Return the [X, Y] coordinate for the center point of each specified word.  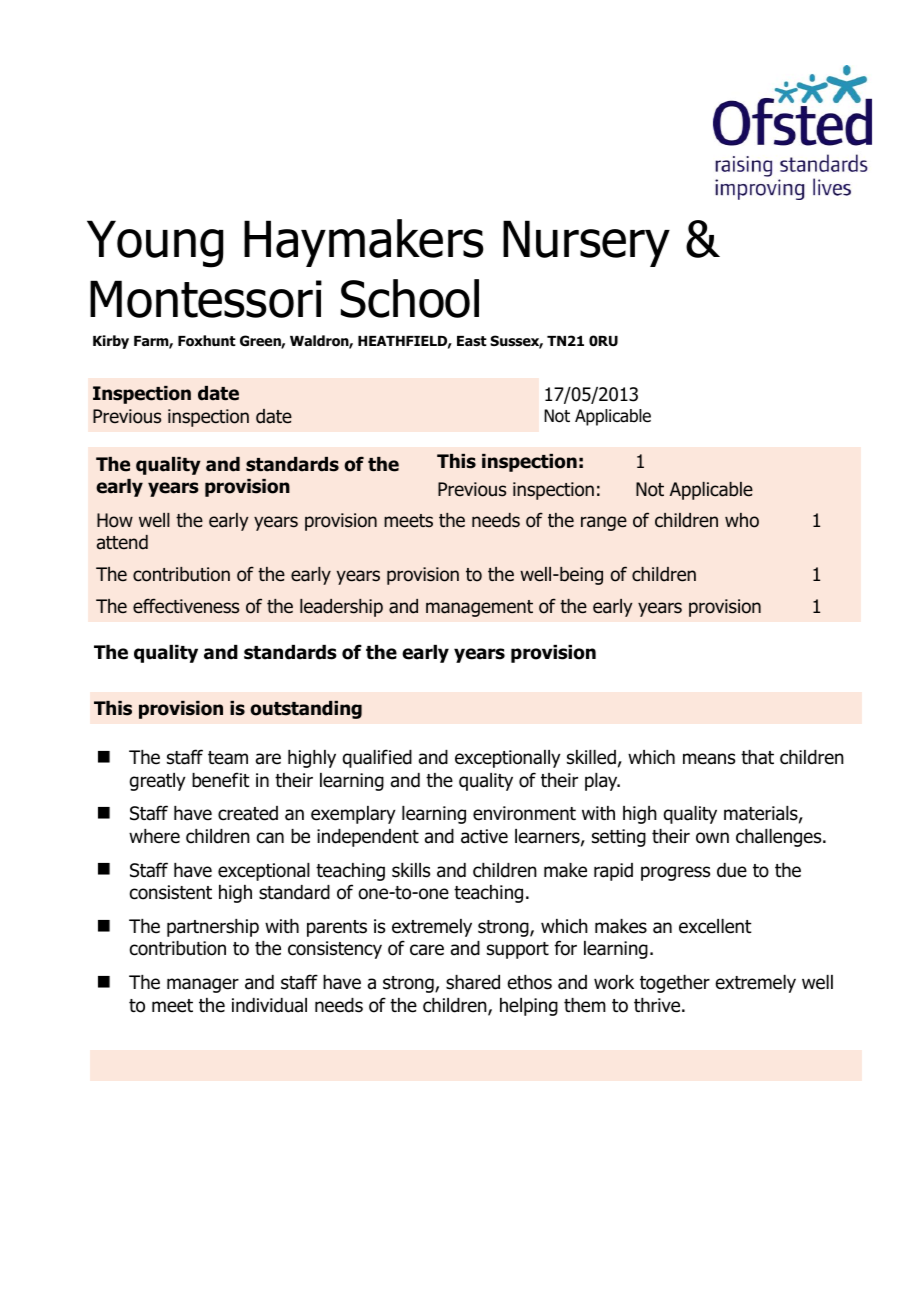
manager [203, 985]
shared [473, 982]
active [484, 836]
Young [155, 244]
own [712, 838]
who [742, 520]
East [472, 341]
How [115, 520]
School [410, 298]
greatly [157, 782]
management [479, 608]
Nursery [586, 243]
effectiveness [186, 606]
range [604, 523]
